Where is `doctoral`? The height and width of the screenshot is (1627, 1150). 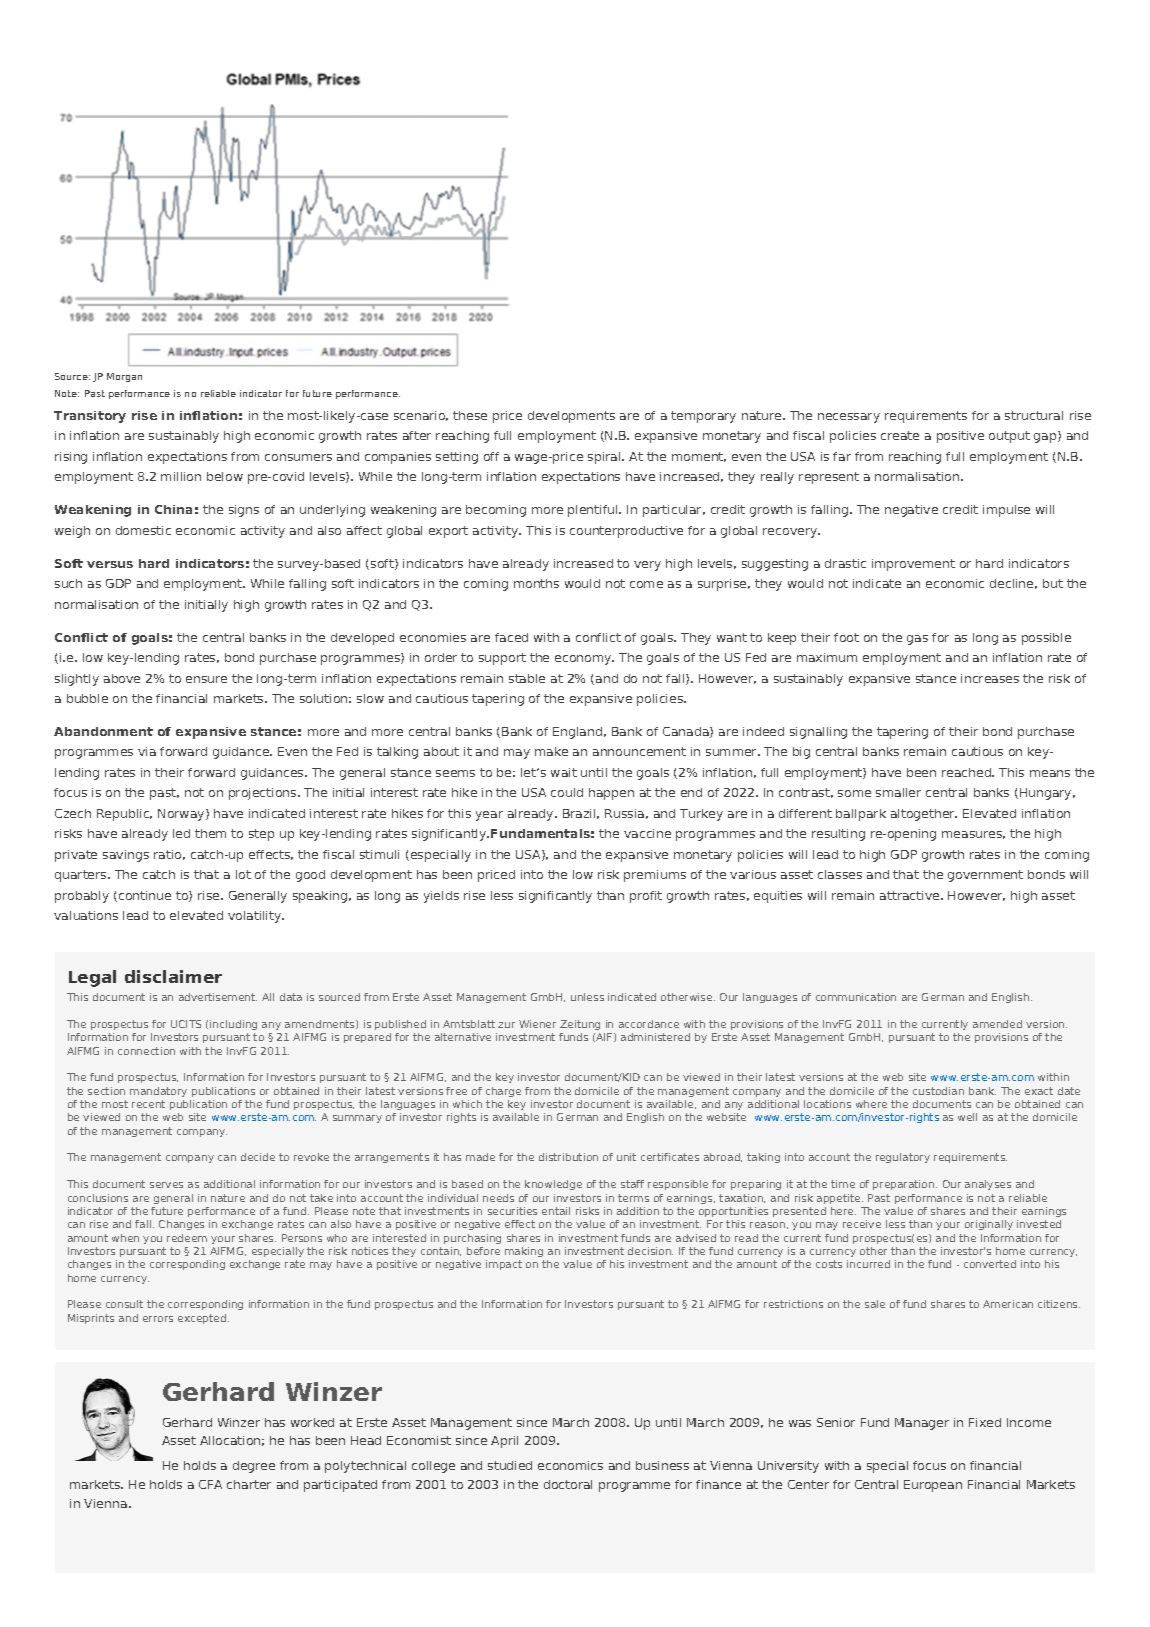
doctoral is located at coordinates (568, 1484).
